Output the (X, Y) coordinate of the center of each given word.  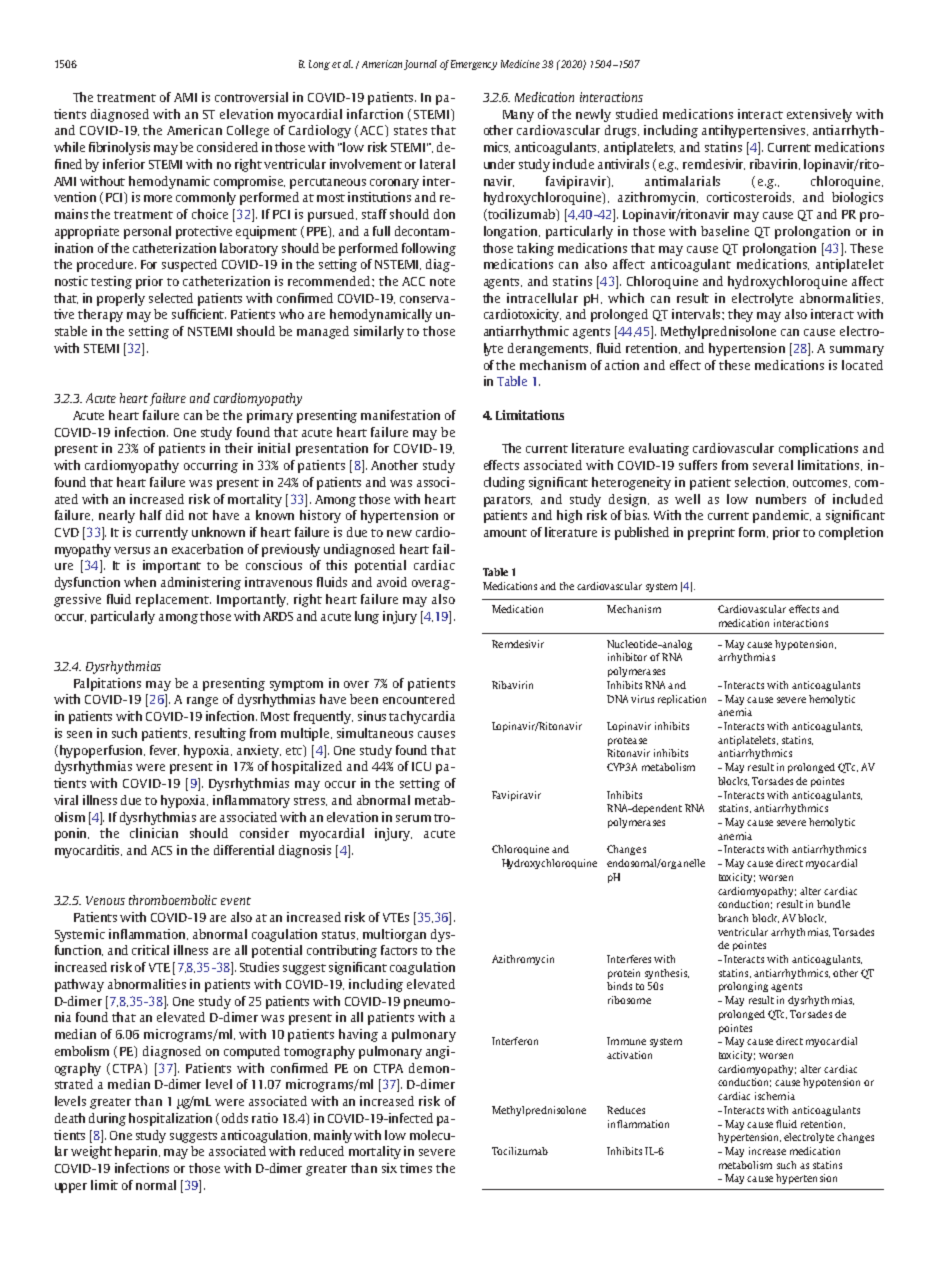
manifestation (400, 415)
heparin (137, 1152)
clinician (154, 833)
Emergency (474, 65)
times (416, 1168)
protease (627, 741)
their (239, 448)
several (773, 465)
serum (413, 818)
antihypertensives (755, 131)
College (248, 131)
